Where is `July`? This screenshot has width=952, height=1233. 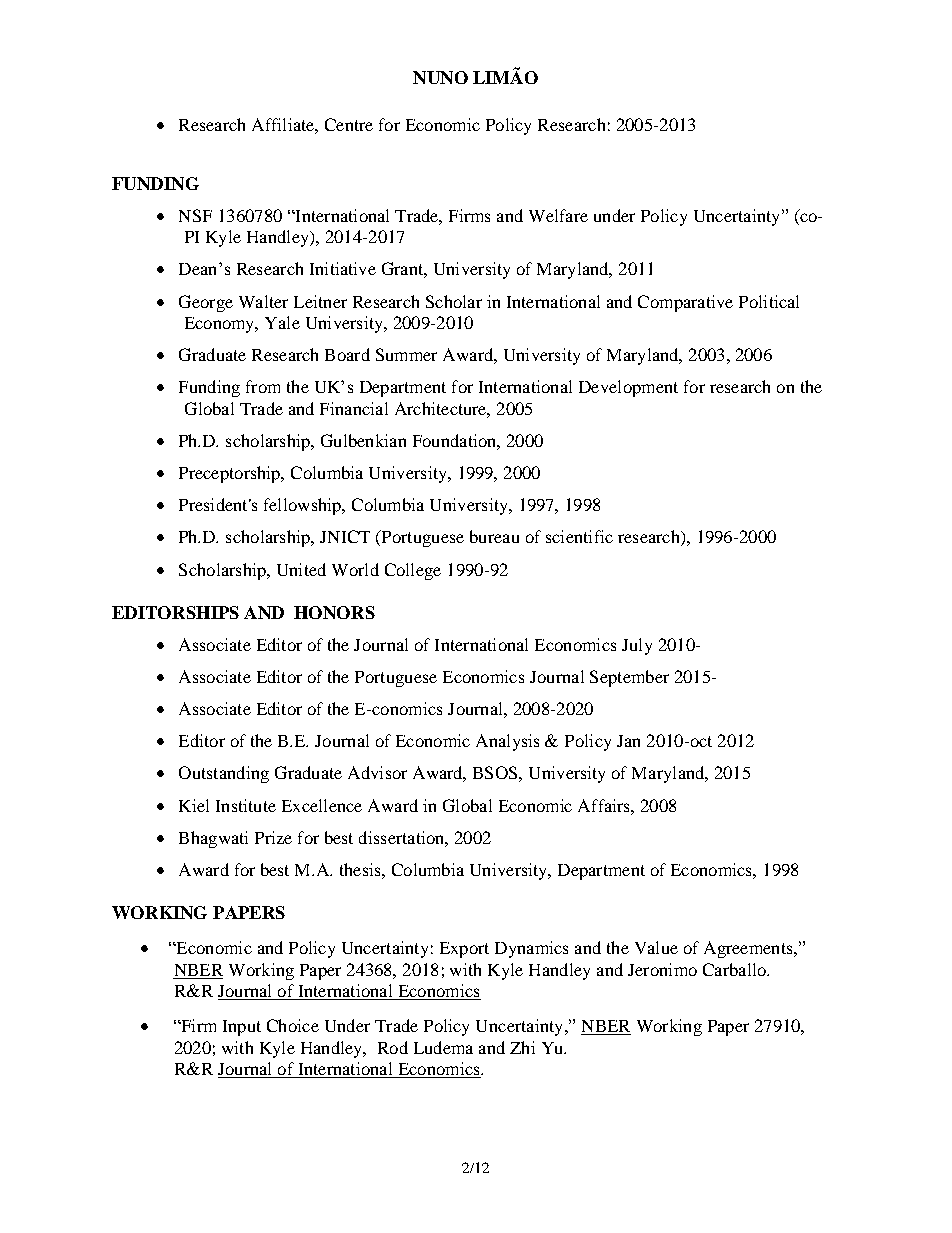
July is located at coordinates (637, 646).
